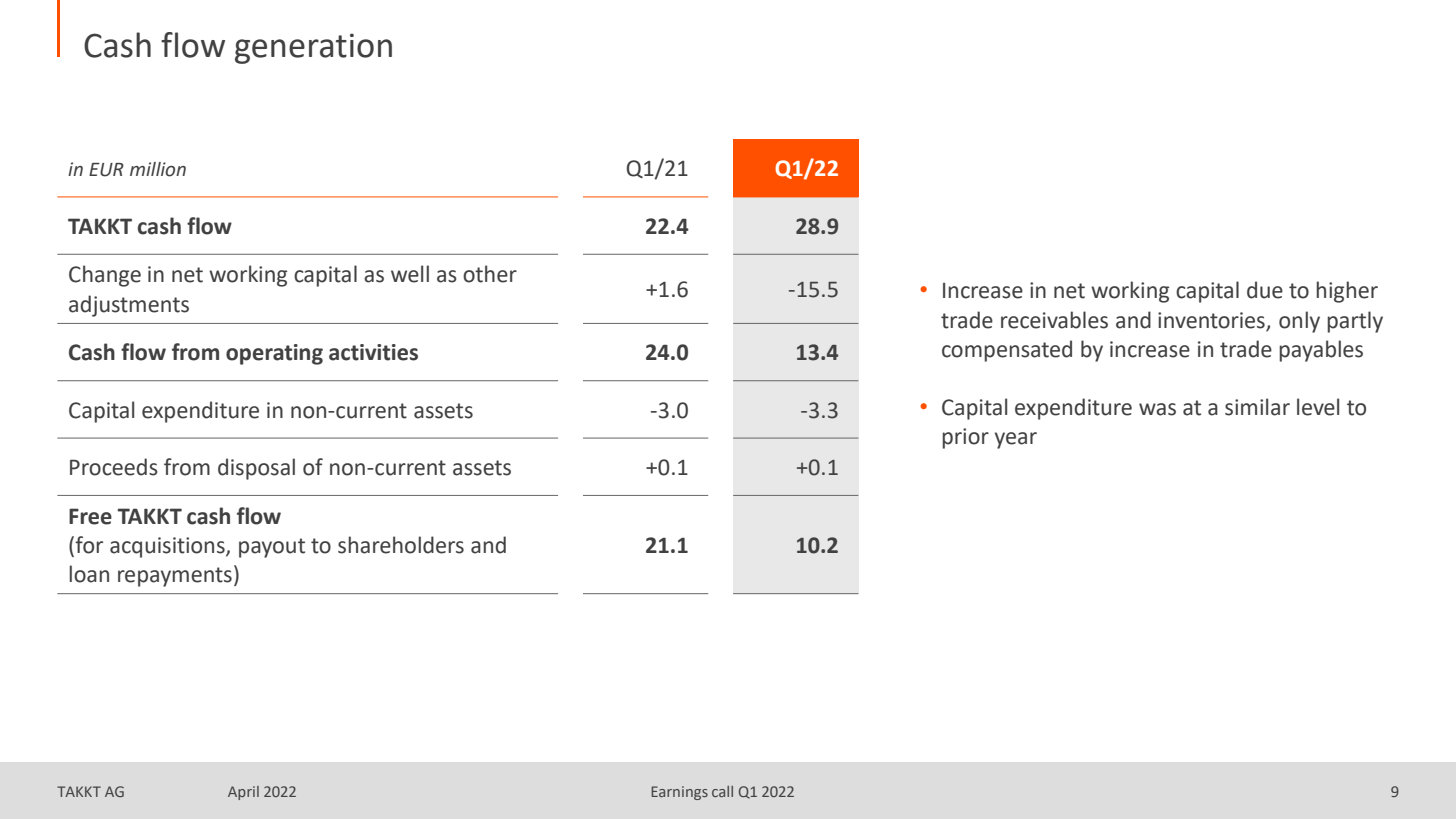 The image size is (1456, 819). Describe the element at coordinates (313, 48) in the screenshot. I see `generation` at that location.
